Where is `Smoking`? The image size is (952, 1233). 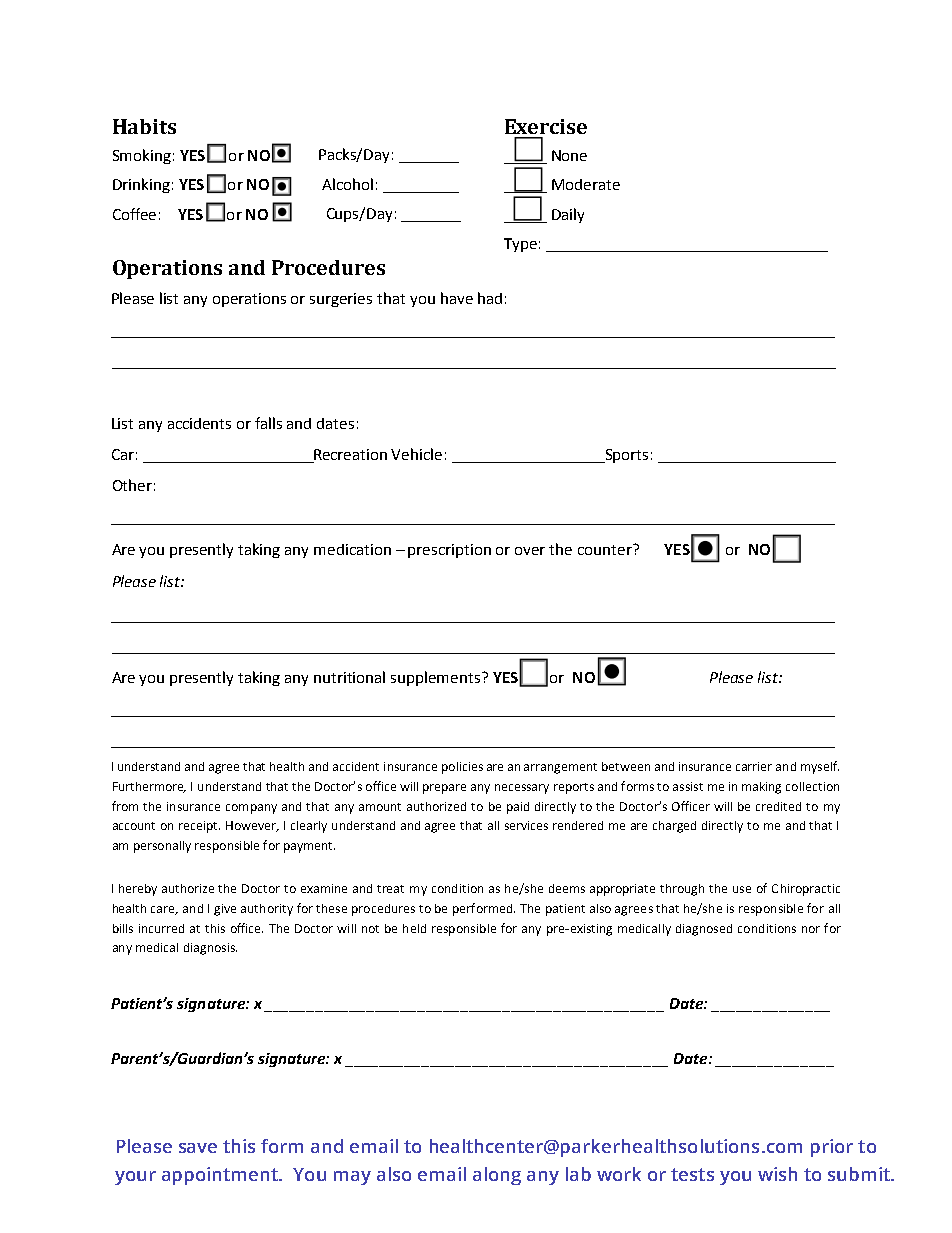
Smoking is located at coordinates (142, 156).
